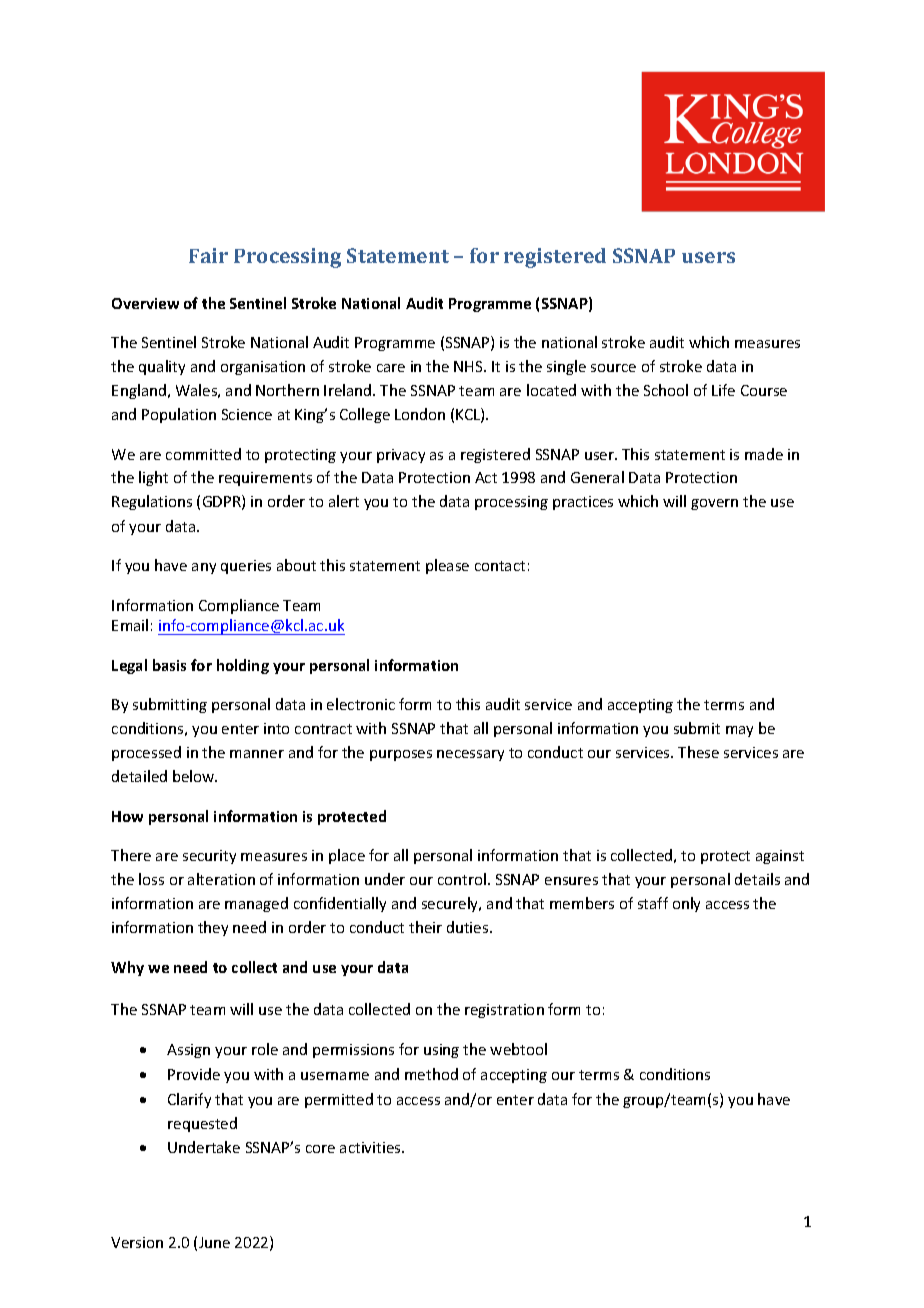 This screenshot has height=1308, width=924. What do you see at coordinates (469, 366) in the screenshot?
I see `NHS` at bounding box center [469, 366].
